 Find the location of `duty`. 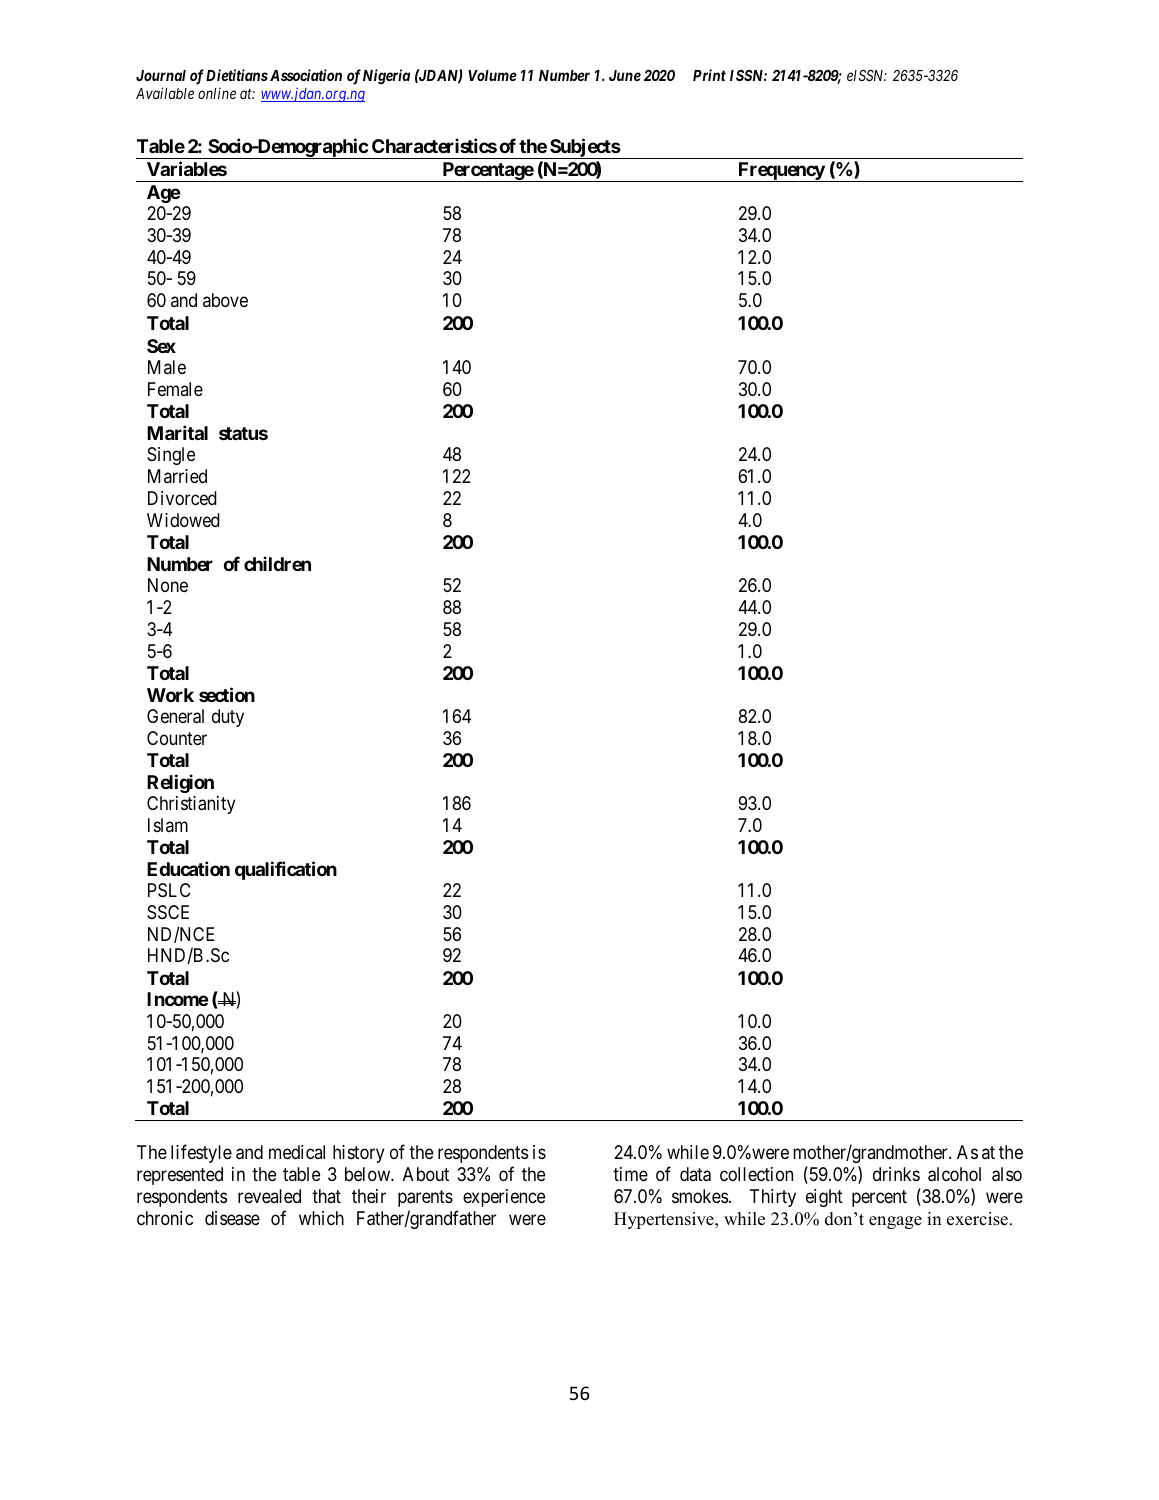

duty is located at coordinates (228, 718).
